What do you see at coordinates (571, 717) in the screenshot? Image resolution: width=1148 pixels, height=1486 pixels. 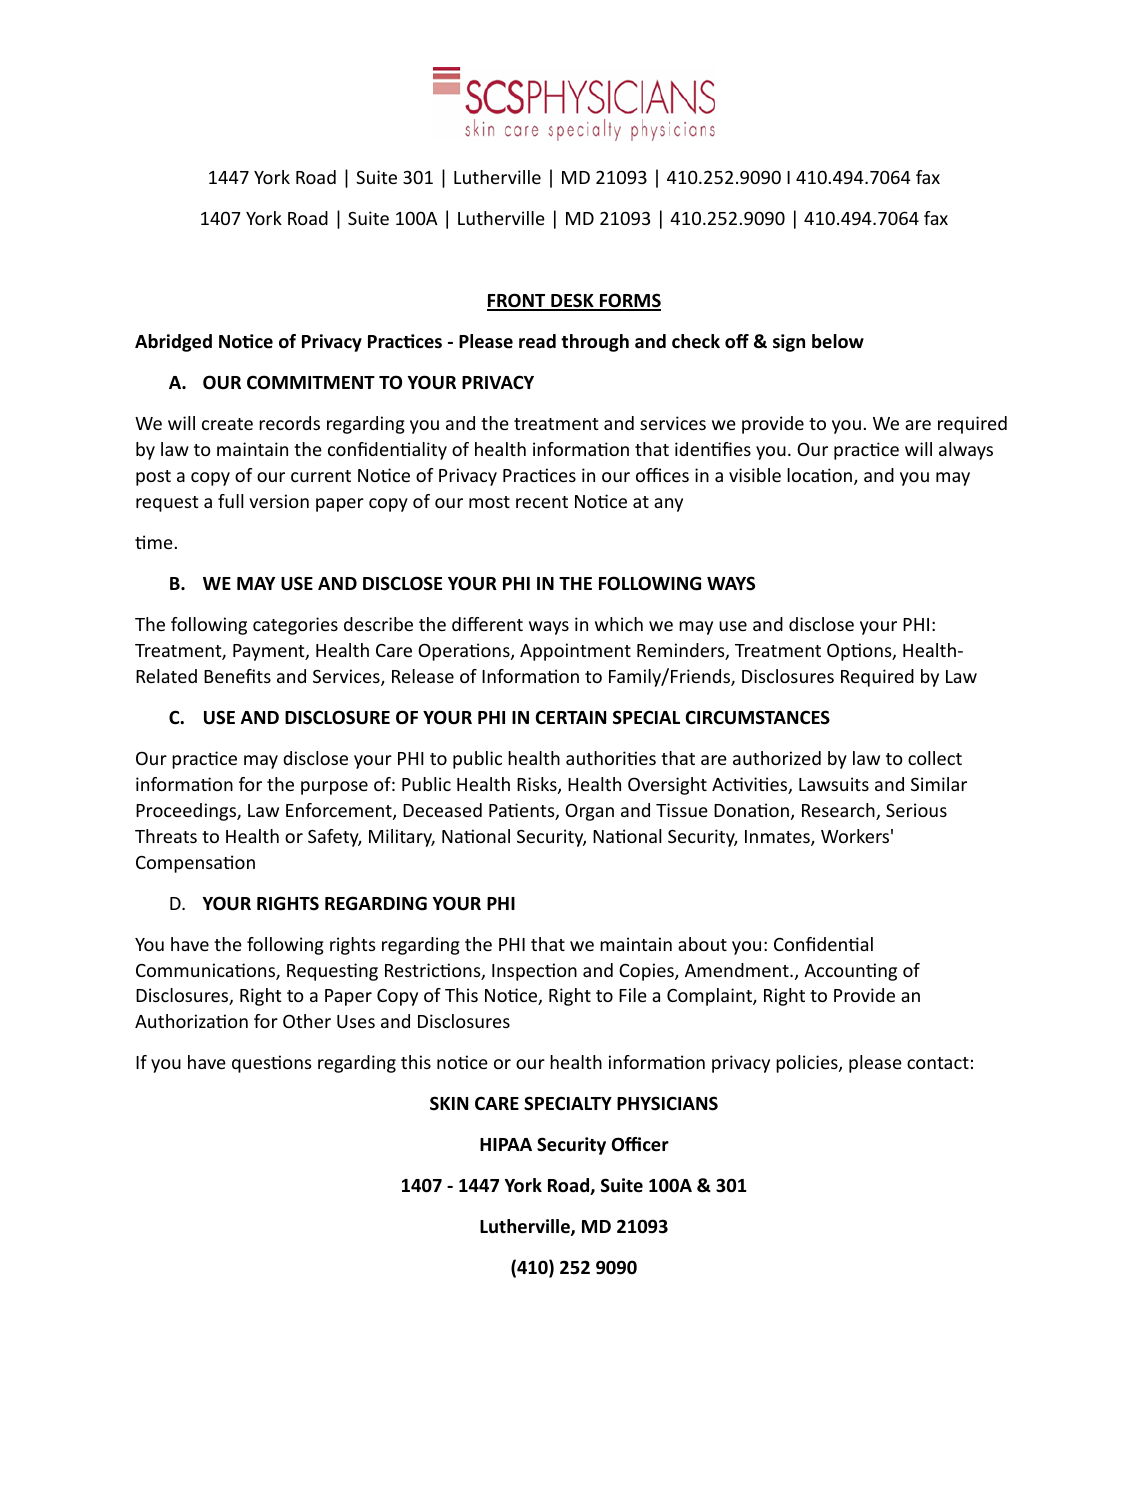 I see `CERTAIN` at bounding box center [571, 717].
